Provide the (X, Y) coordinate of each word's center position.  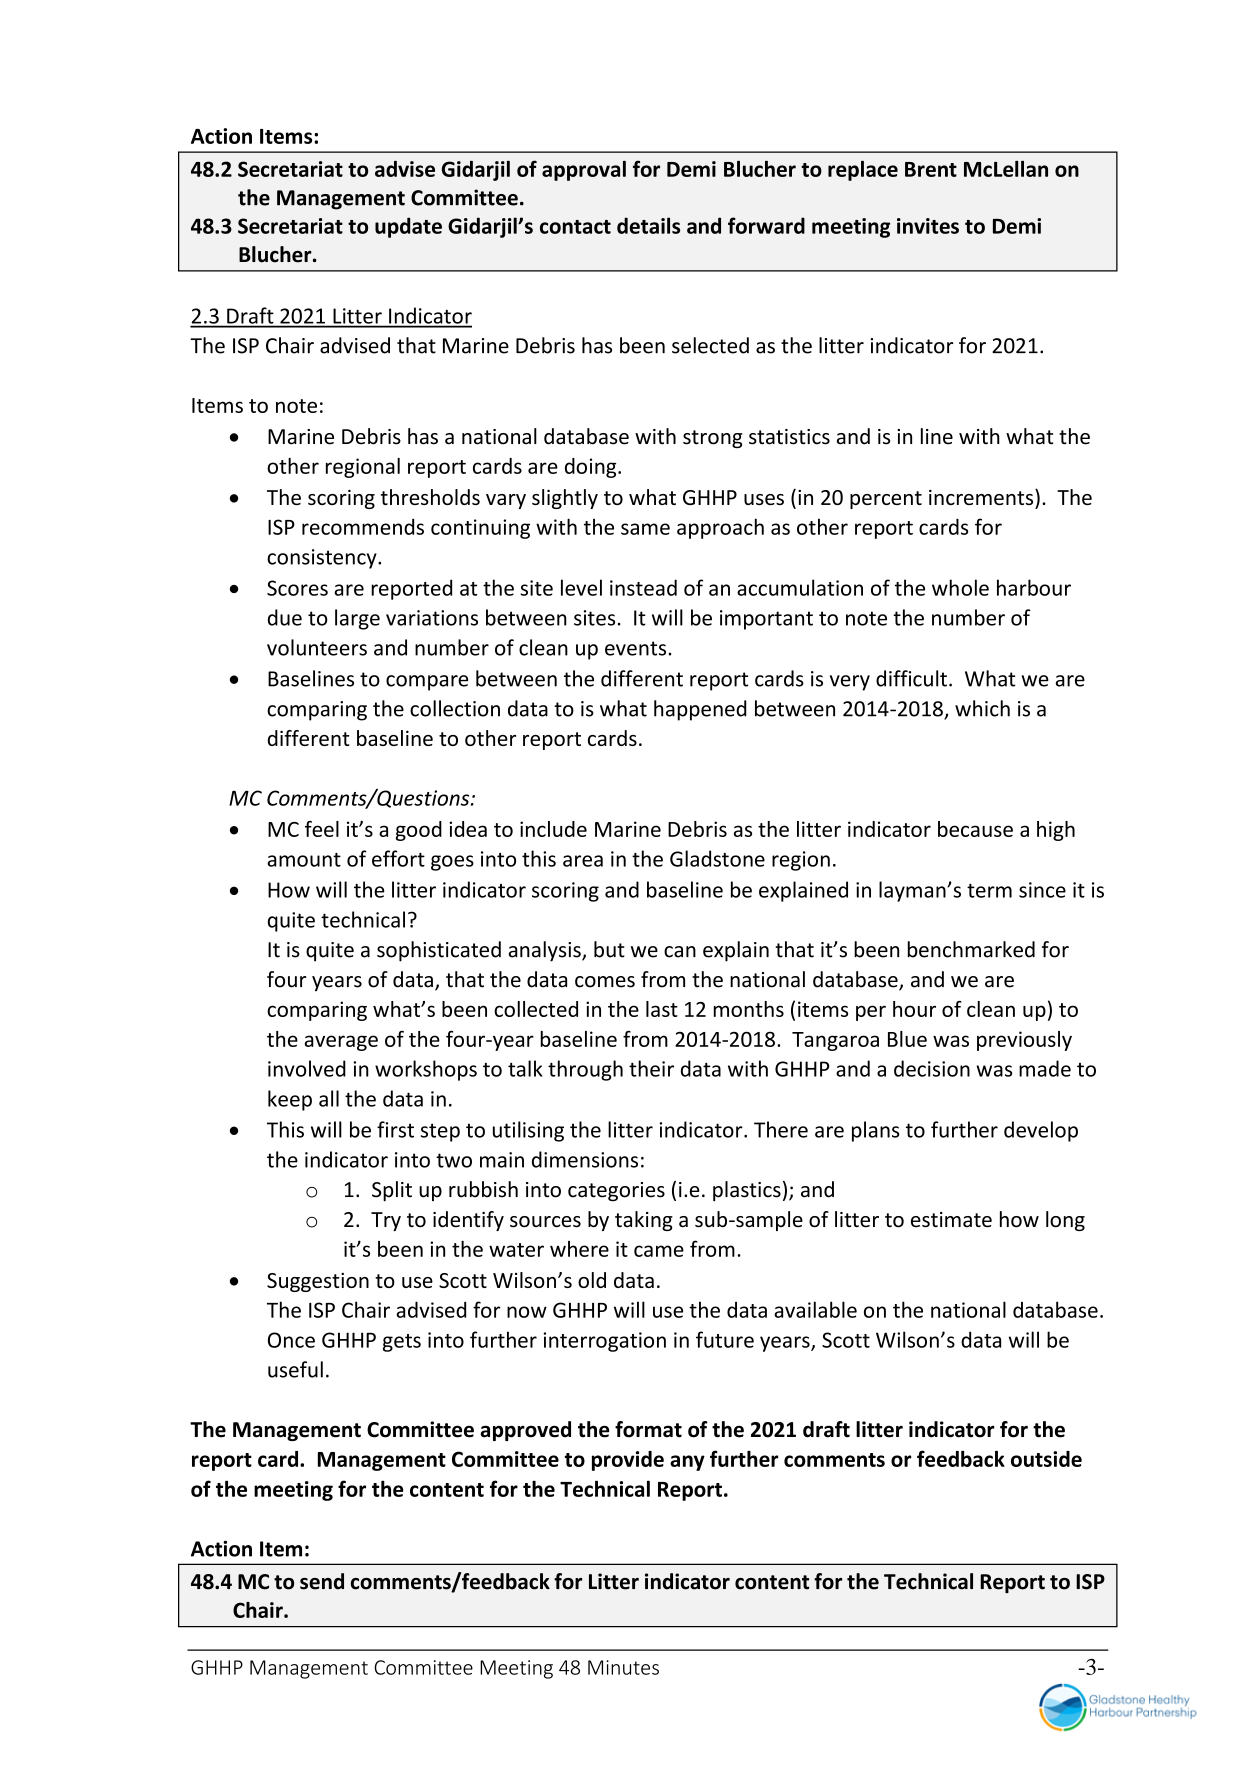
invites (928, 226)
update (408, 227)
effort (398, 858)
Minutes (623, 1667)
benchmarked (971, 949)
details (648, 225)
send (322, 1581)
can (680, 952)
